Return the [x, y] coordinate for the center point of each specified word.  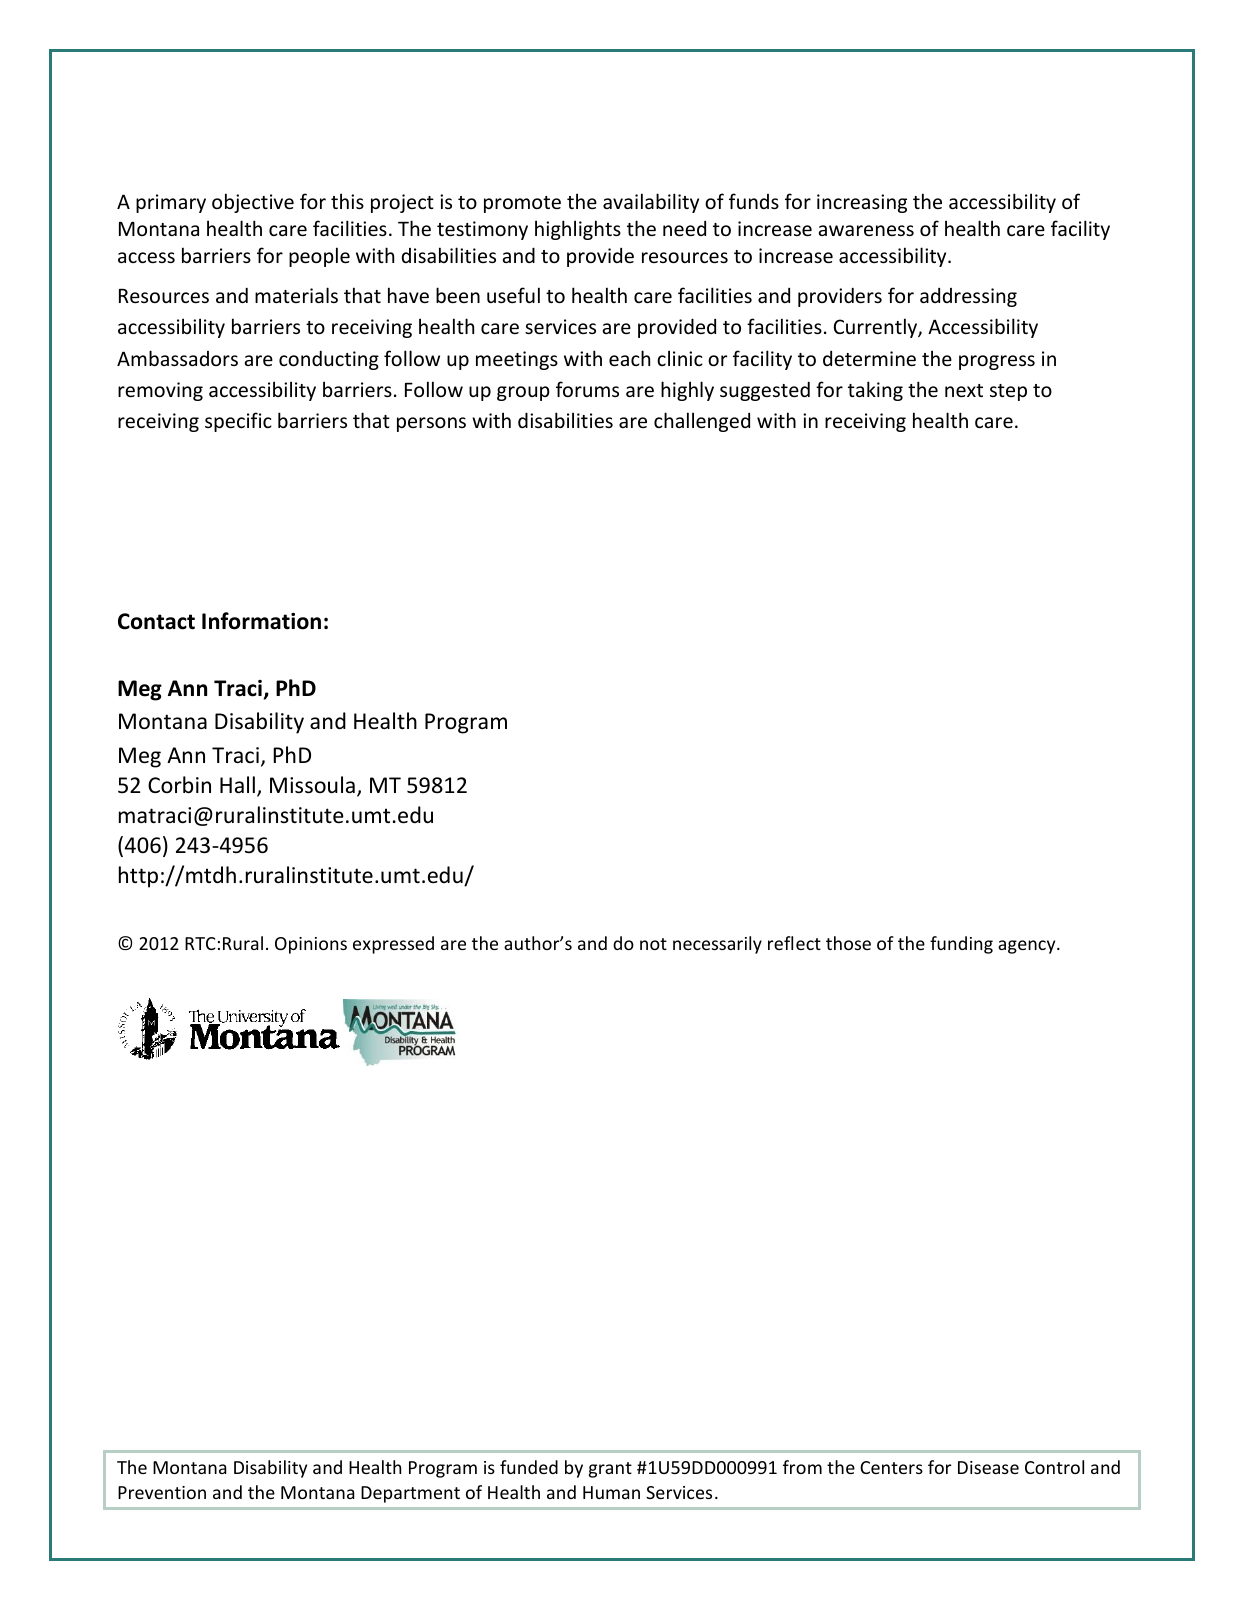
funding [961, 945]
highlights [578, 230]
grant [610, 1470]
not [653, 944]
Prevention [162, 1492]
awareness [866, 230]
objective [253, 203]
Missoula [312, 785]
